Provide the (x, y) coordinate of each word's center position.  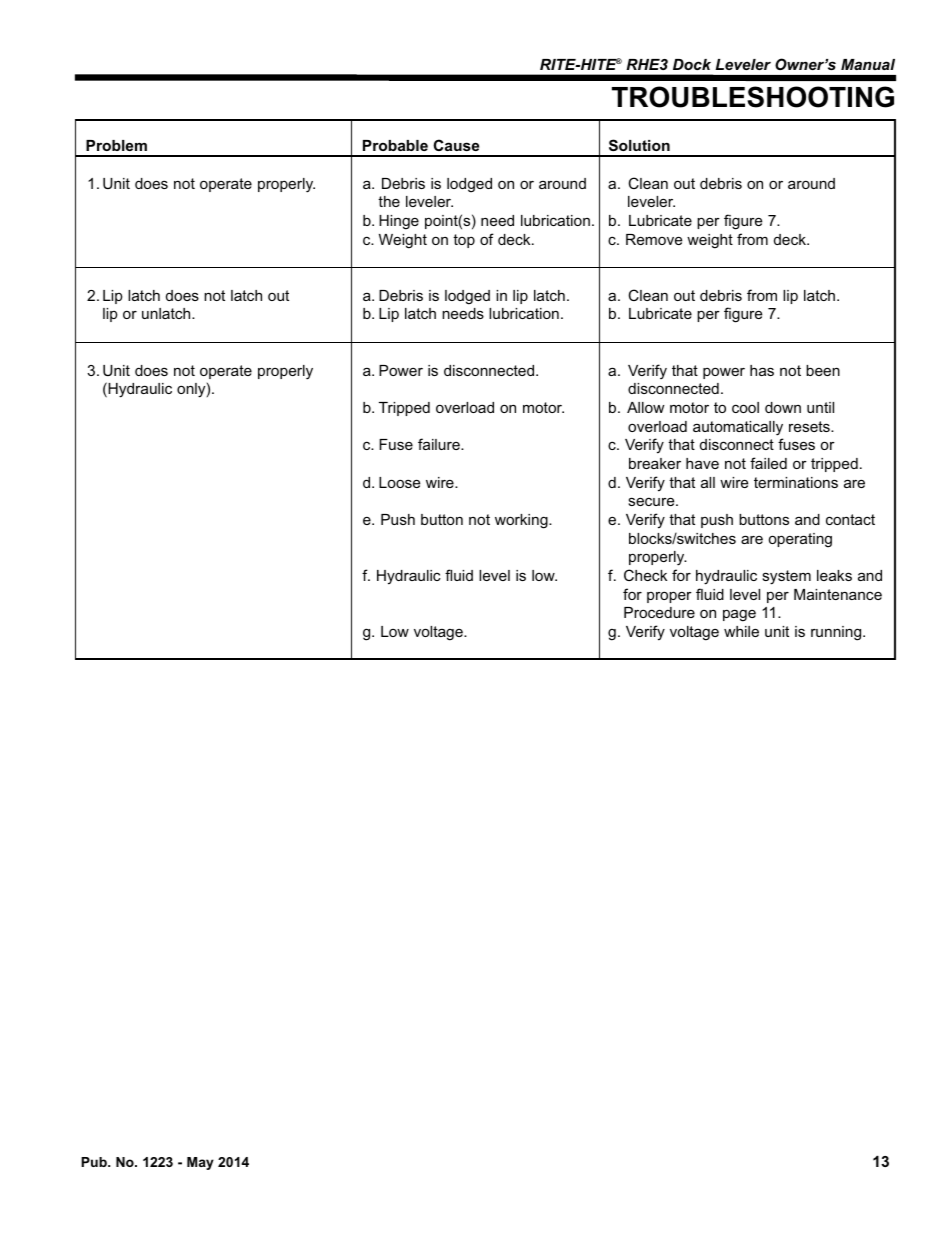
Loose (399, 482)
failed (768, 463)
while (741, 631)
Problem (116, 145)
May (200, 1163)
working (522, 521)
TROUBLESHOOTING (753, 97)
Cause (456, 145)
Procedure (659, 612)
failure (440, 444)
